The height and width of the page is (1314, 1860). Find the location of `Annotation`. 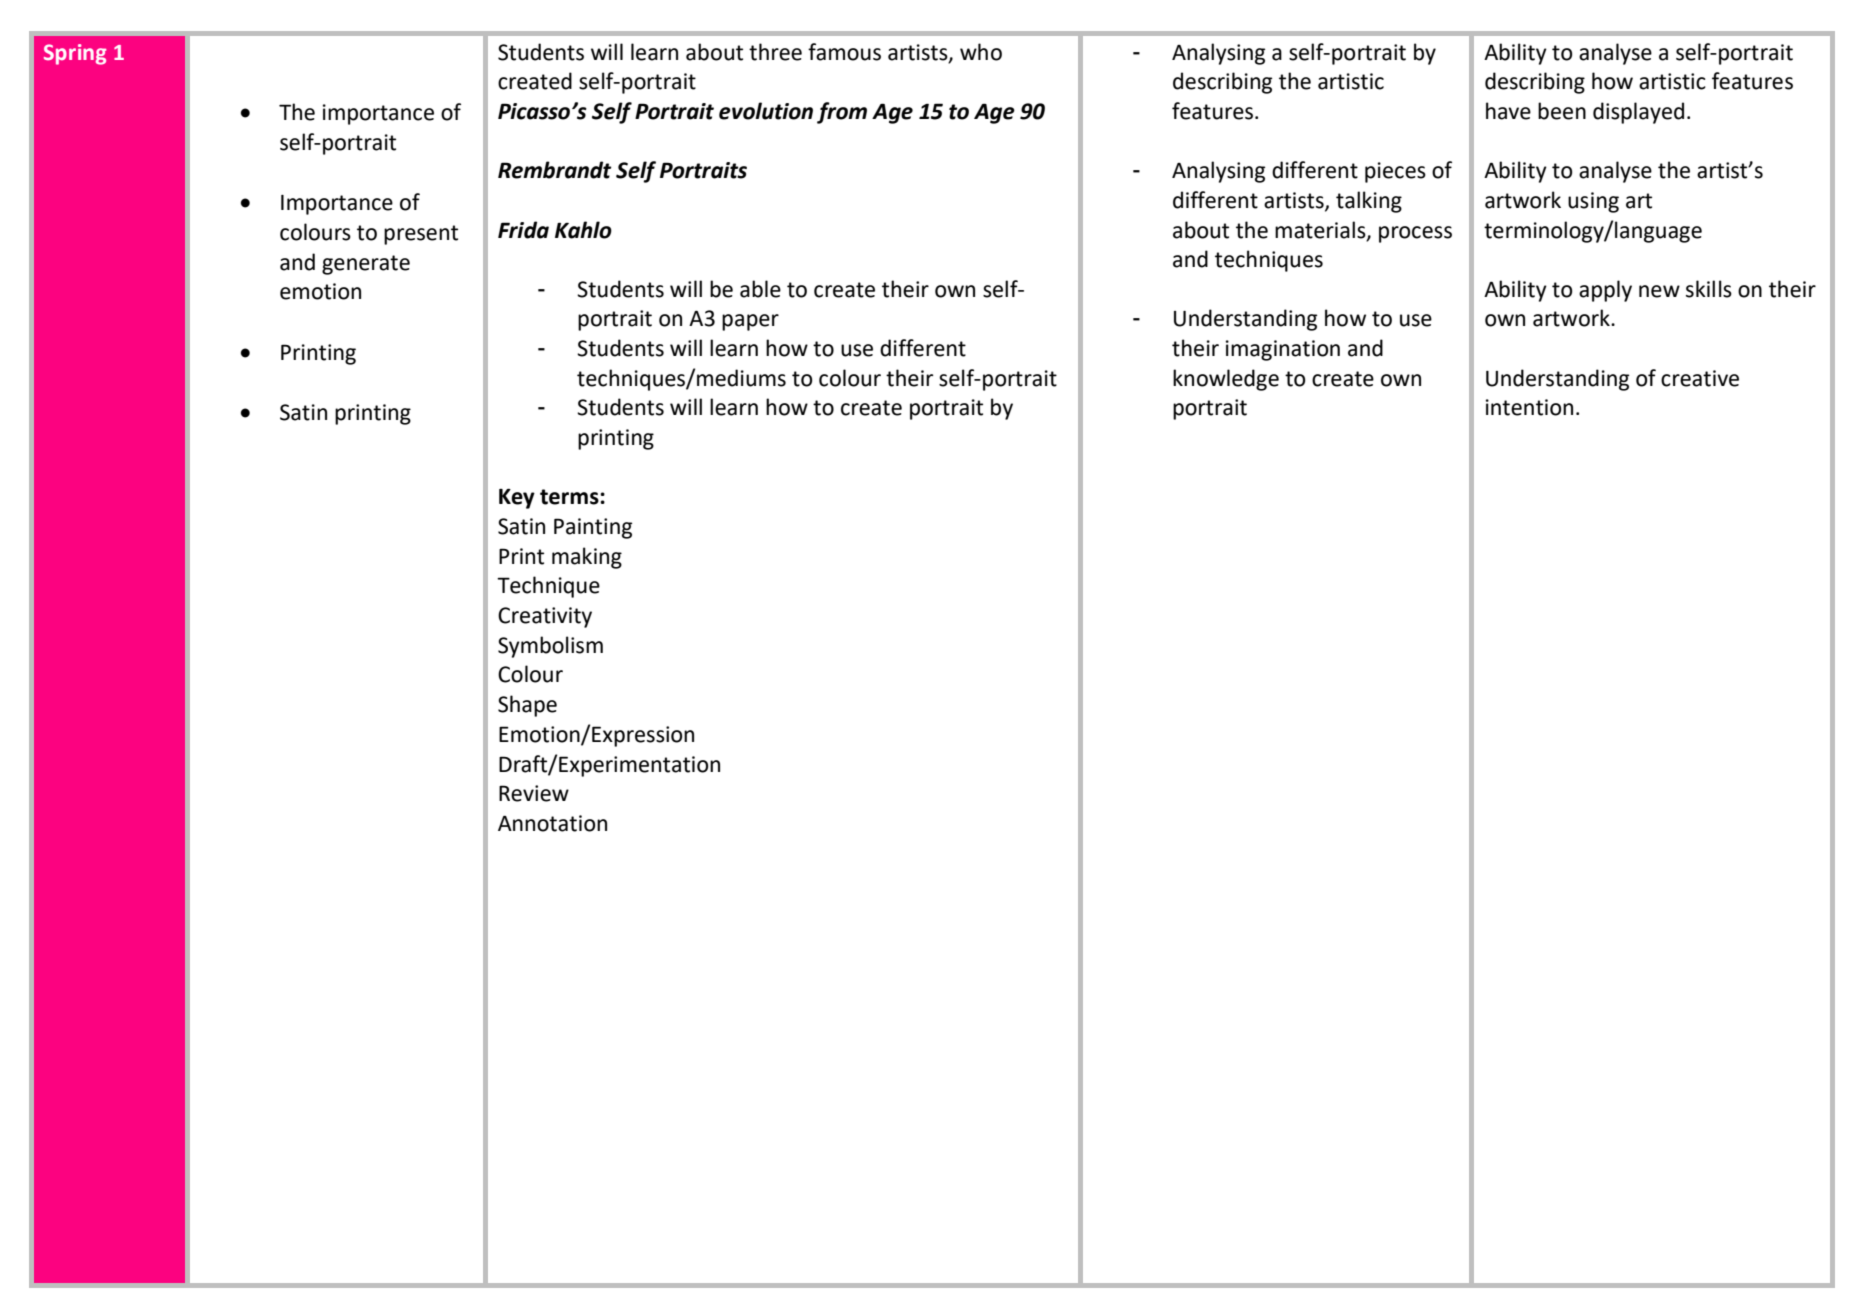

Annotation is located at coordinates (552, 823).
